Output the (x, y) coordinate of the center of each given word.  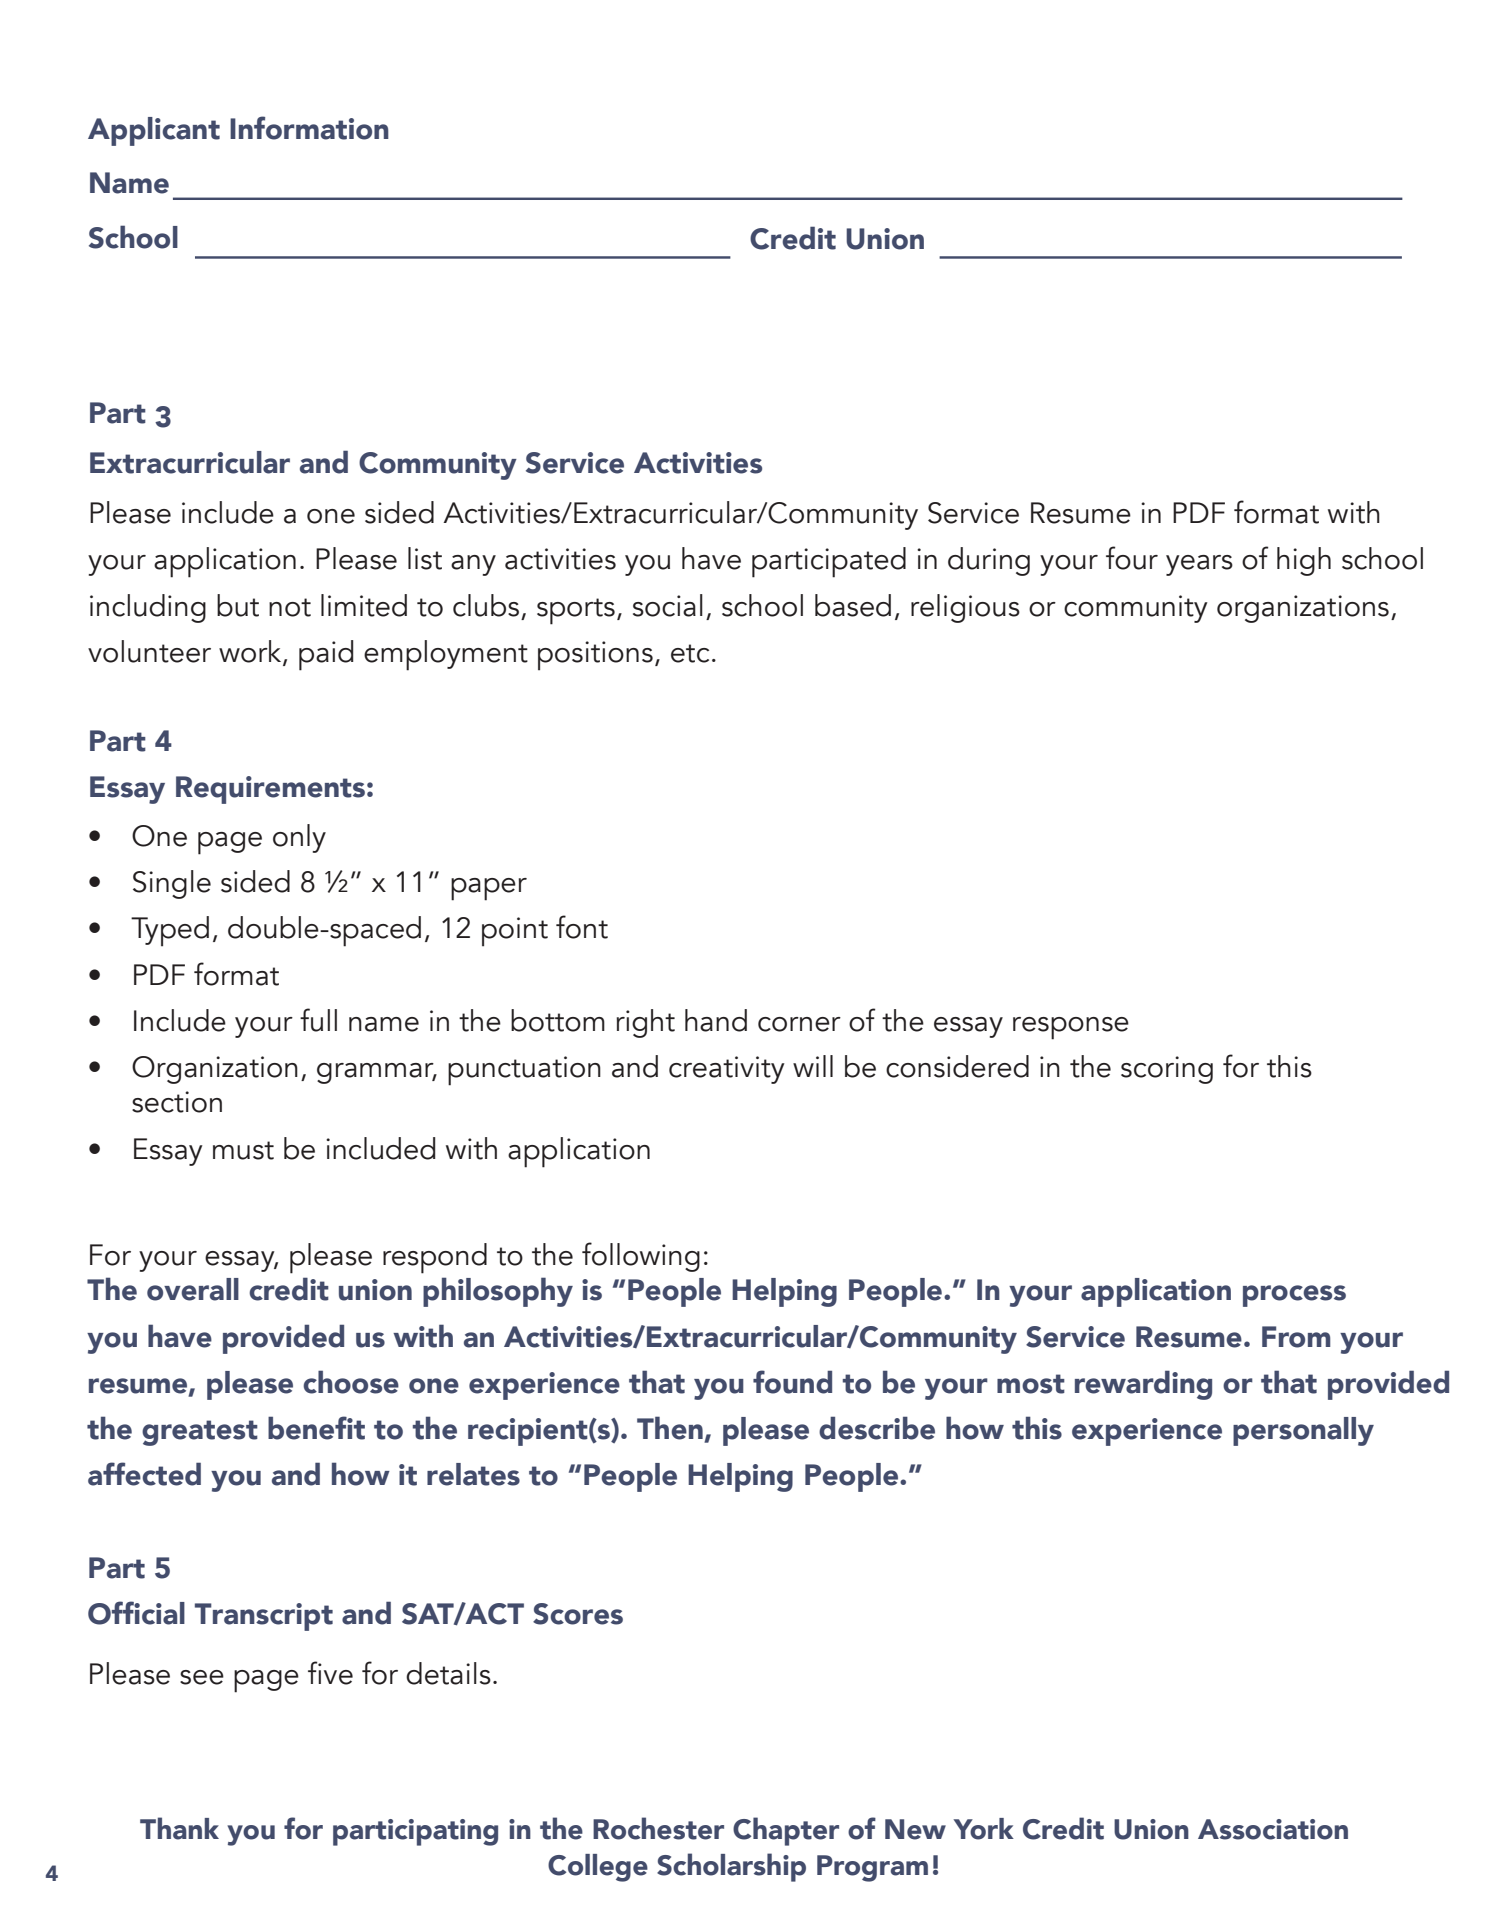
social (668, 605)
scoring (1167, 1070)
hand (716, 1020)
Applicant (154, 131)
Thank (179, 1828)
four (1132, 558)
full (318, 1020)
